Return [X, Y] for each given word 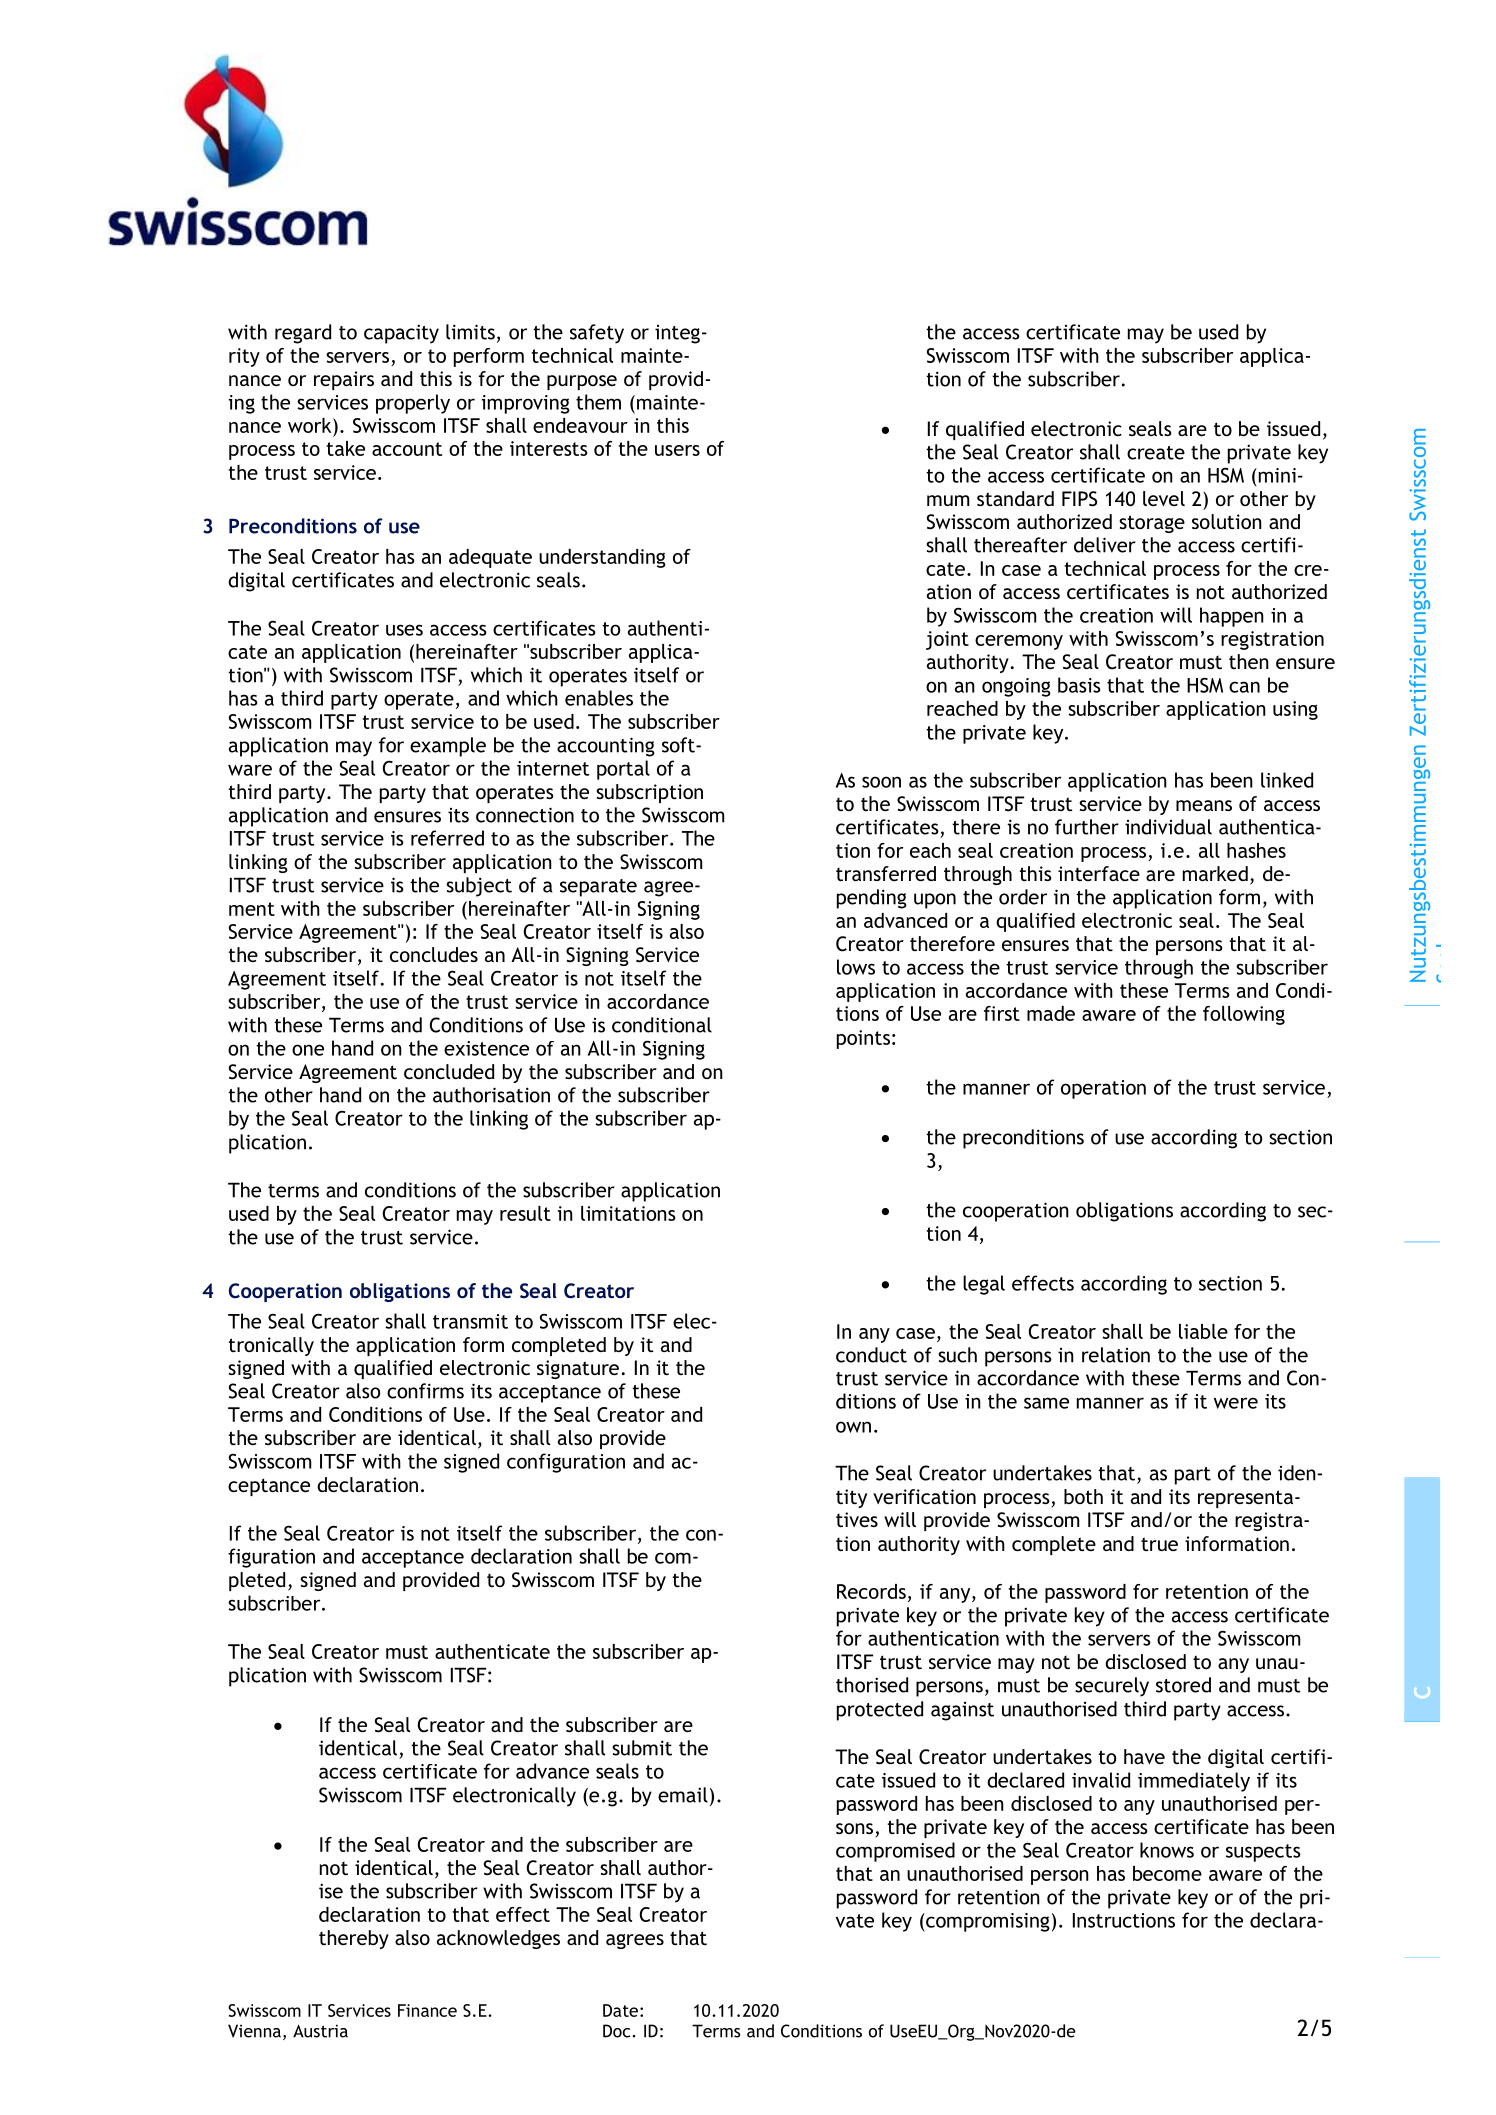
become [1167, 1873]
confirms [425, 1391]
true [1159, 1544]
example [448, 747]
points [863, 1039]
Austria [320, 2031]
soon [881, 782]
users [677, 450]
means [1204, 805]
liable [1203, 1331]
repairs [344, 380]
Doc [616, 2031]
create [1156, 453]
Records [871, 1591]
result [525, 1213]
